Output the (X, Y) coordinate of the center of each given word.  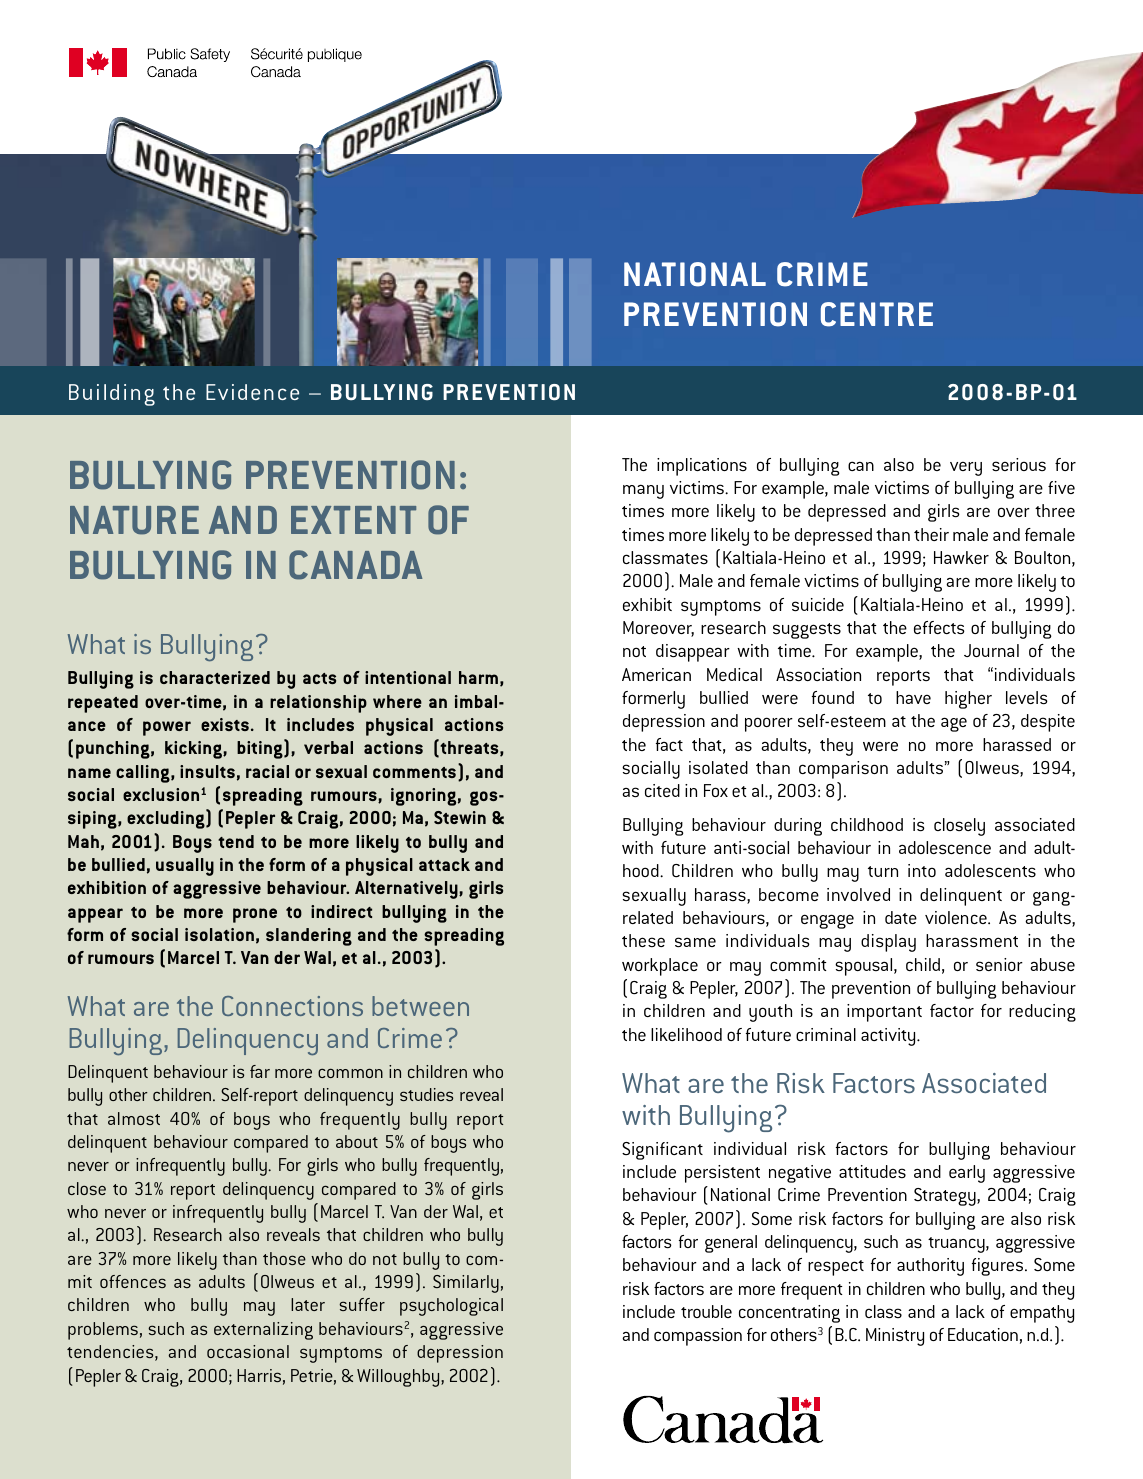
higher (968, 700)
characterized (215, 677)
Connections (292, 1006)
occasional (248, 1351)
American (656, 674)
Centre (877, 314)
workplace (660, 967)
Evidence (252, 392)
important (884, 1013)
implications (702, 467)
